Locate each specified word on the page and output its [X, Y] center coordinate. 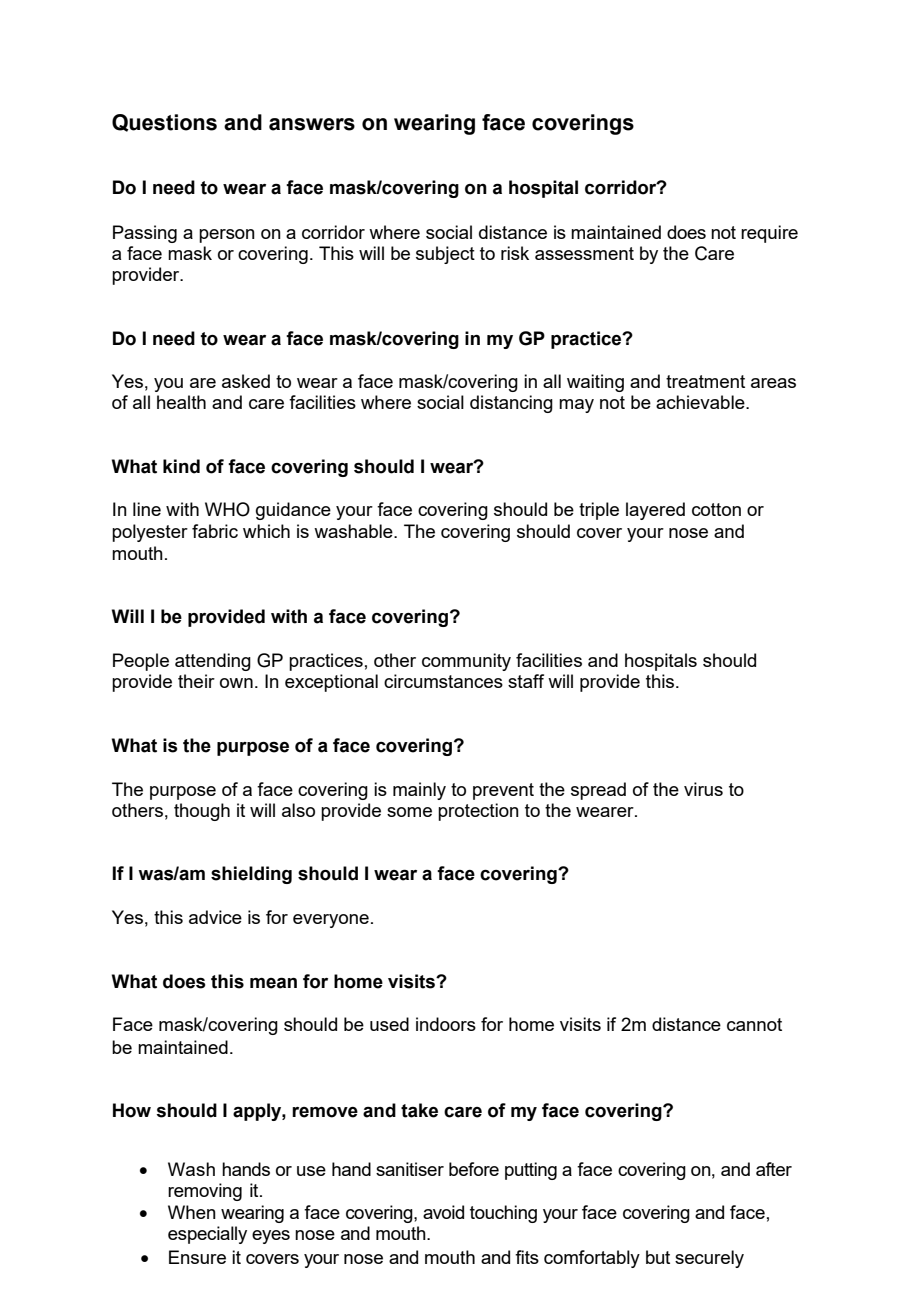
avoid [443, 1212]
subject [445, 255]
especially [207, 1235]
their [196, 681]
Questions [164, 123]
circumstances [443, 681]
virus [703, 789]
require [769, 234]
